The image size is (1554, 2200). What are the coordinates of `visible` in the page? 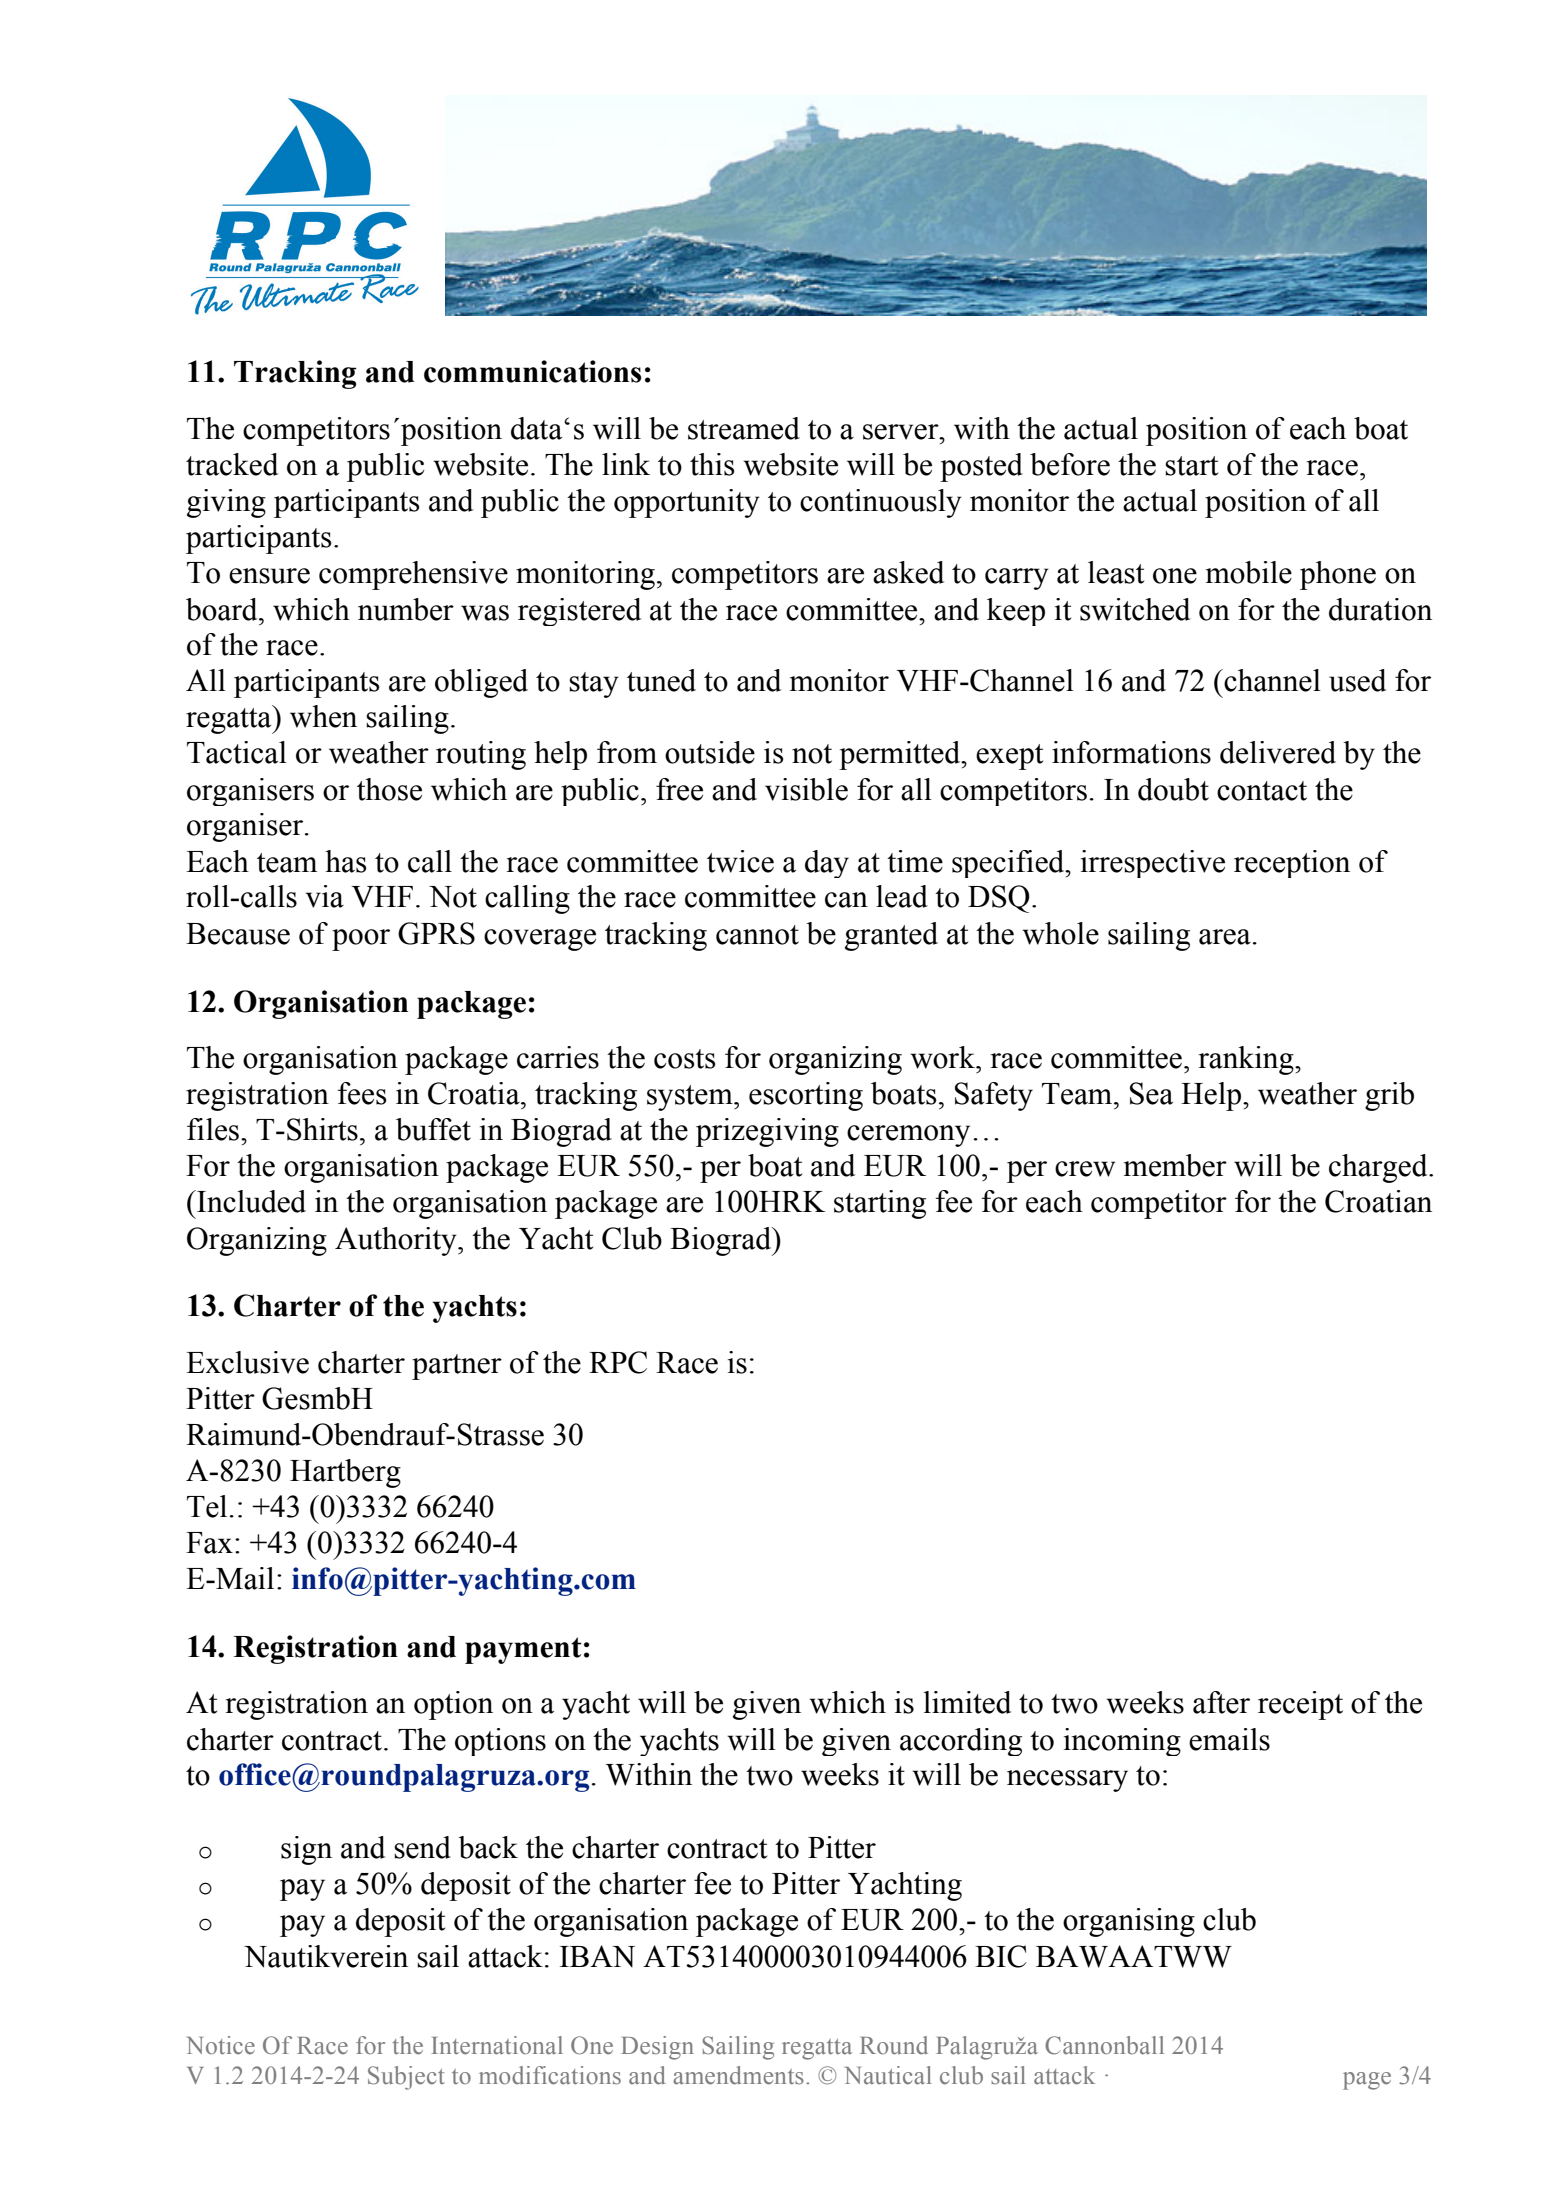 It's located at (806, 789).
